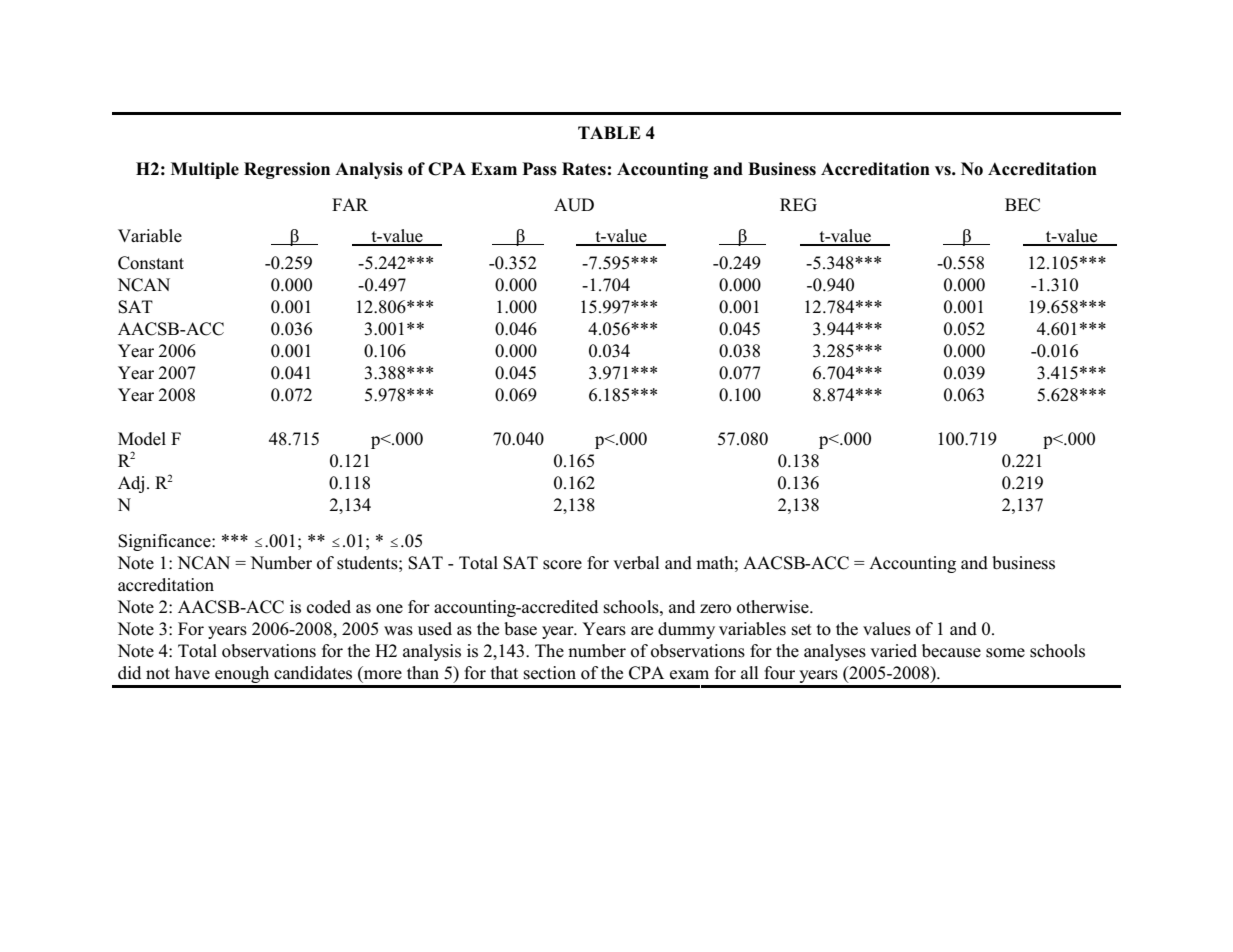 The height and width of the screenshot is (952, 1233). What do you see at coordinates (550, 673) in the screenshot?
I see `section` at bounding box center [550, 673].
